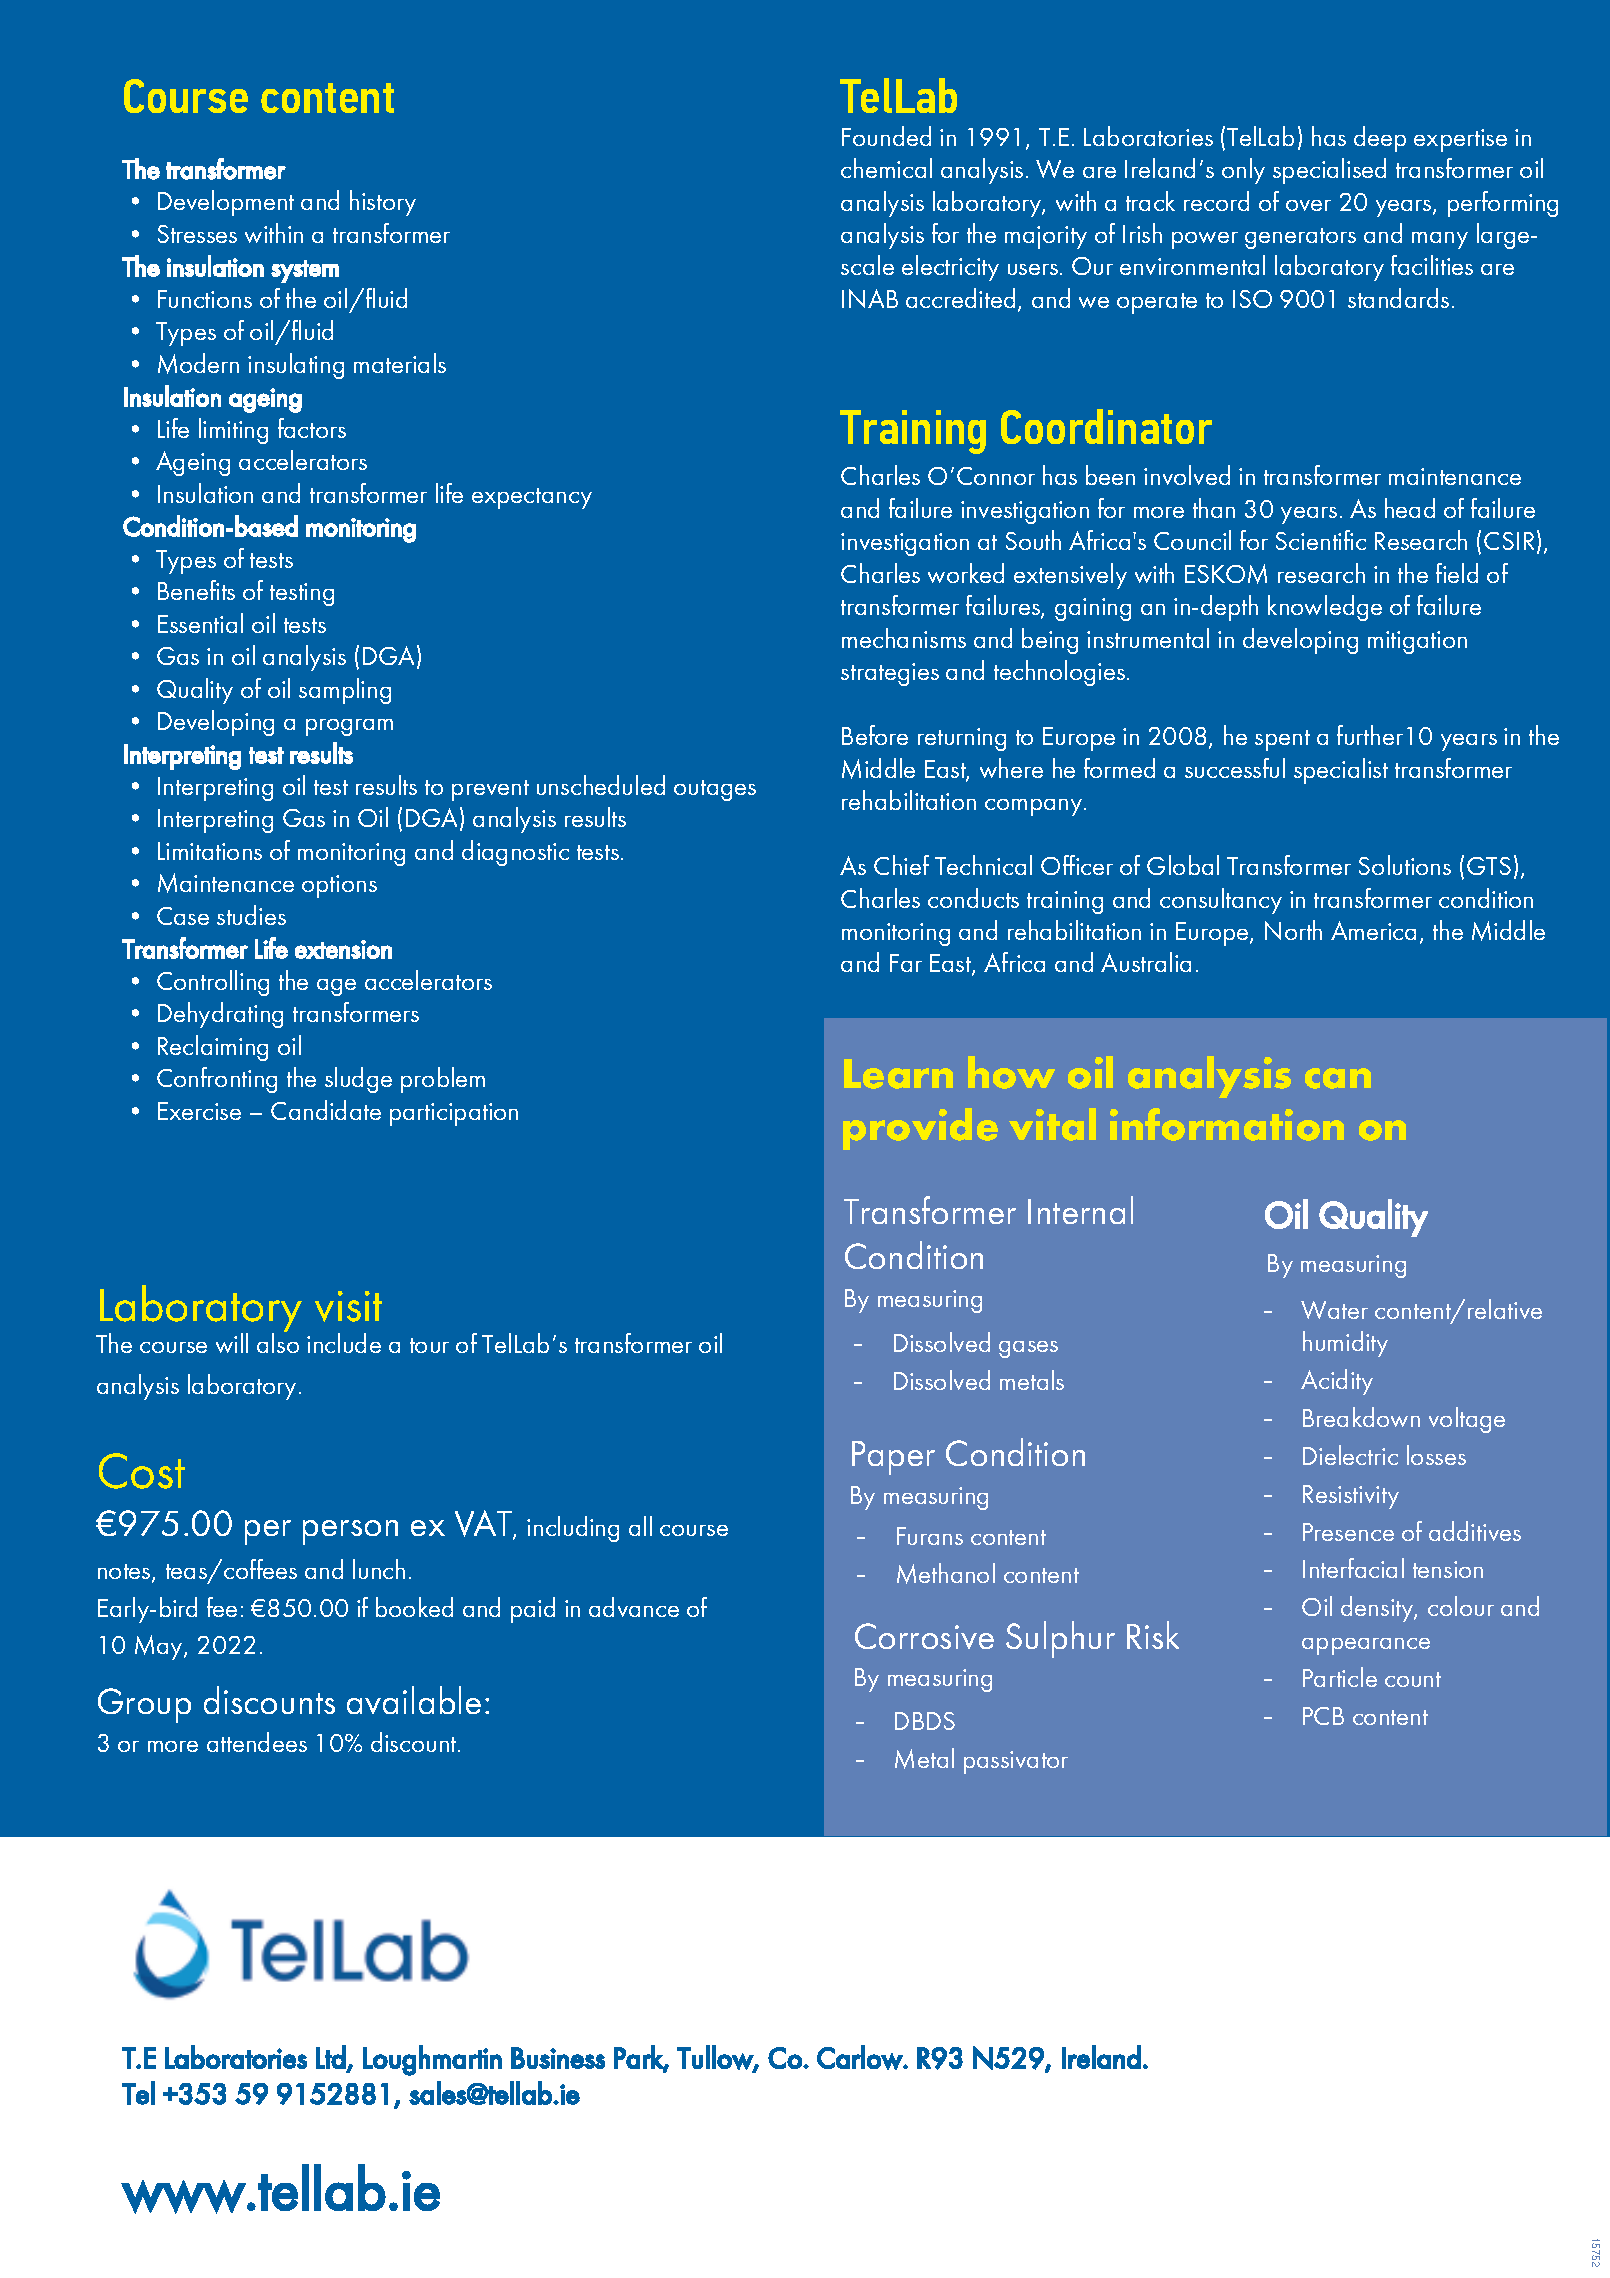 The height and width of the screenshot is (2278, 1610). Describe the element at coordinates (886, 168) in the screenshot. I see `chemical` at that location.
